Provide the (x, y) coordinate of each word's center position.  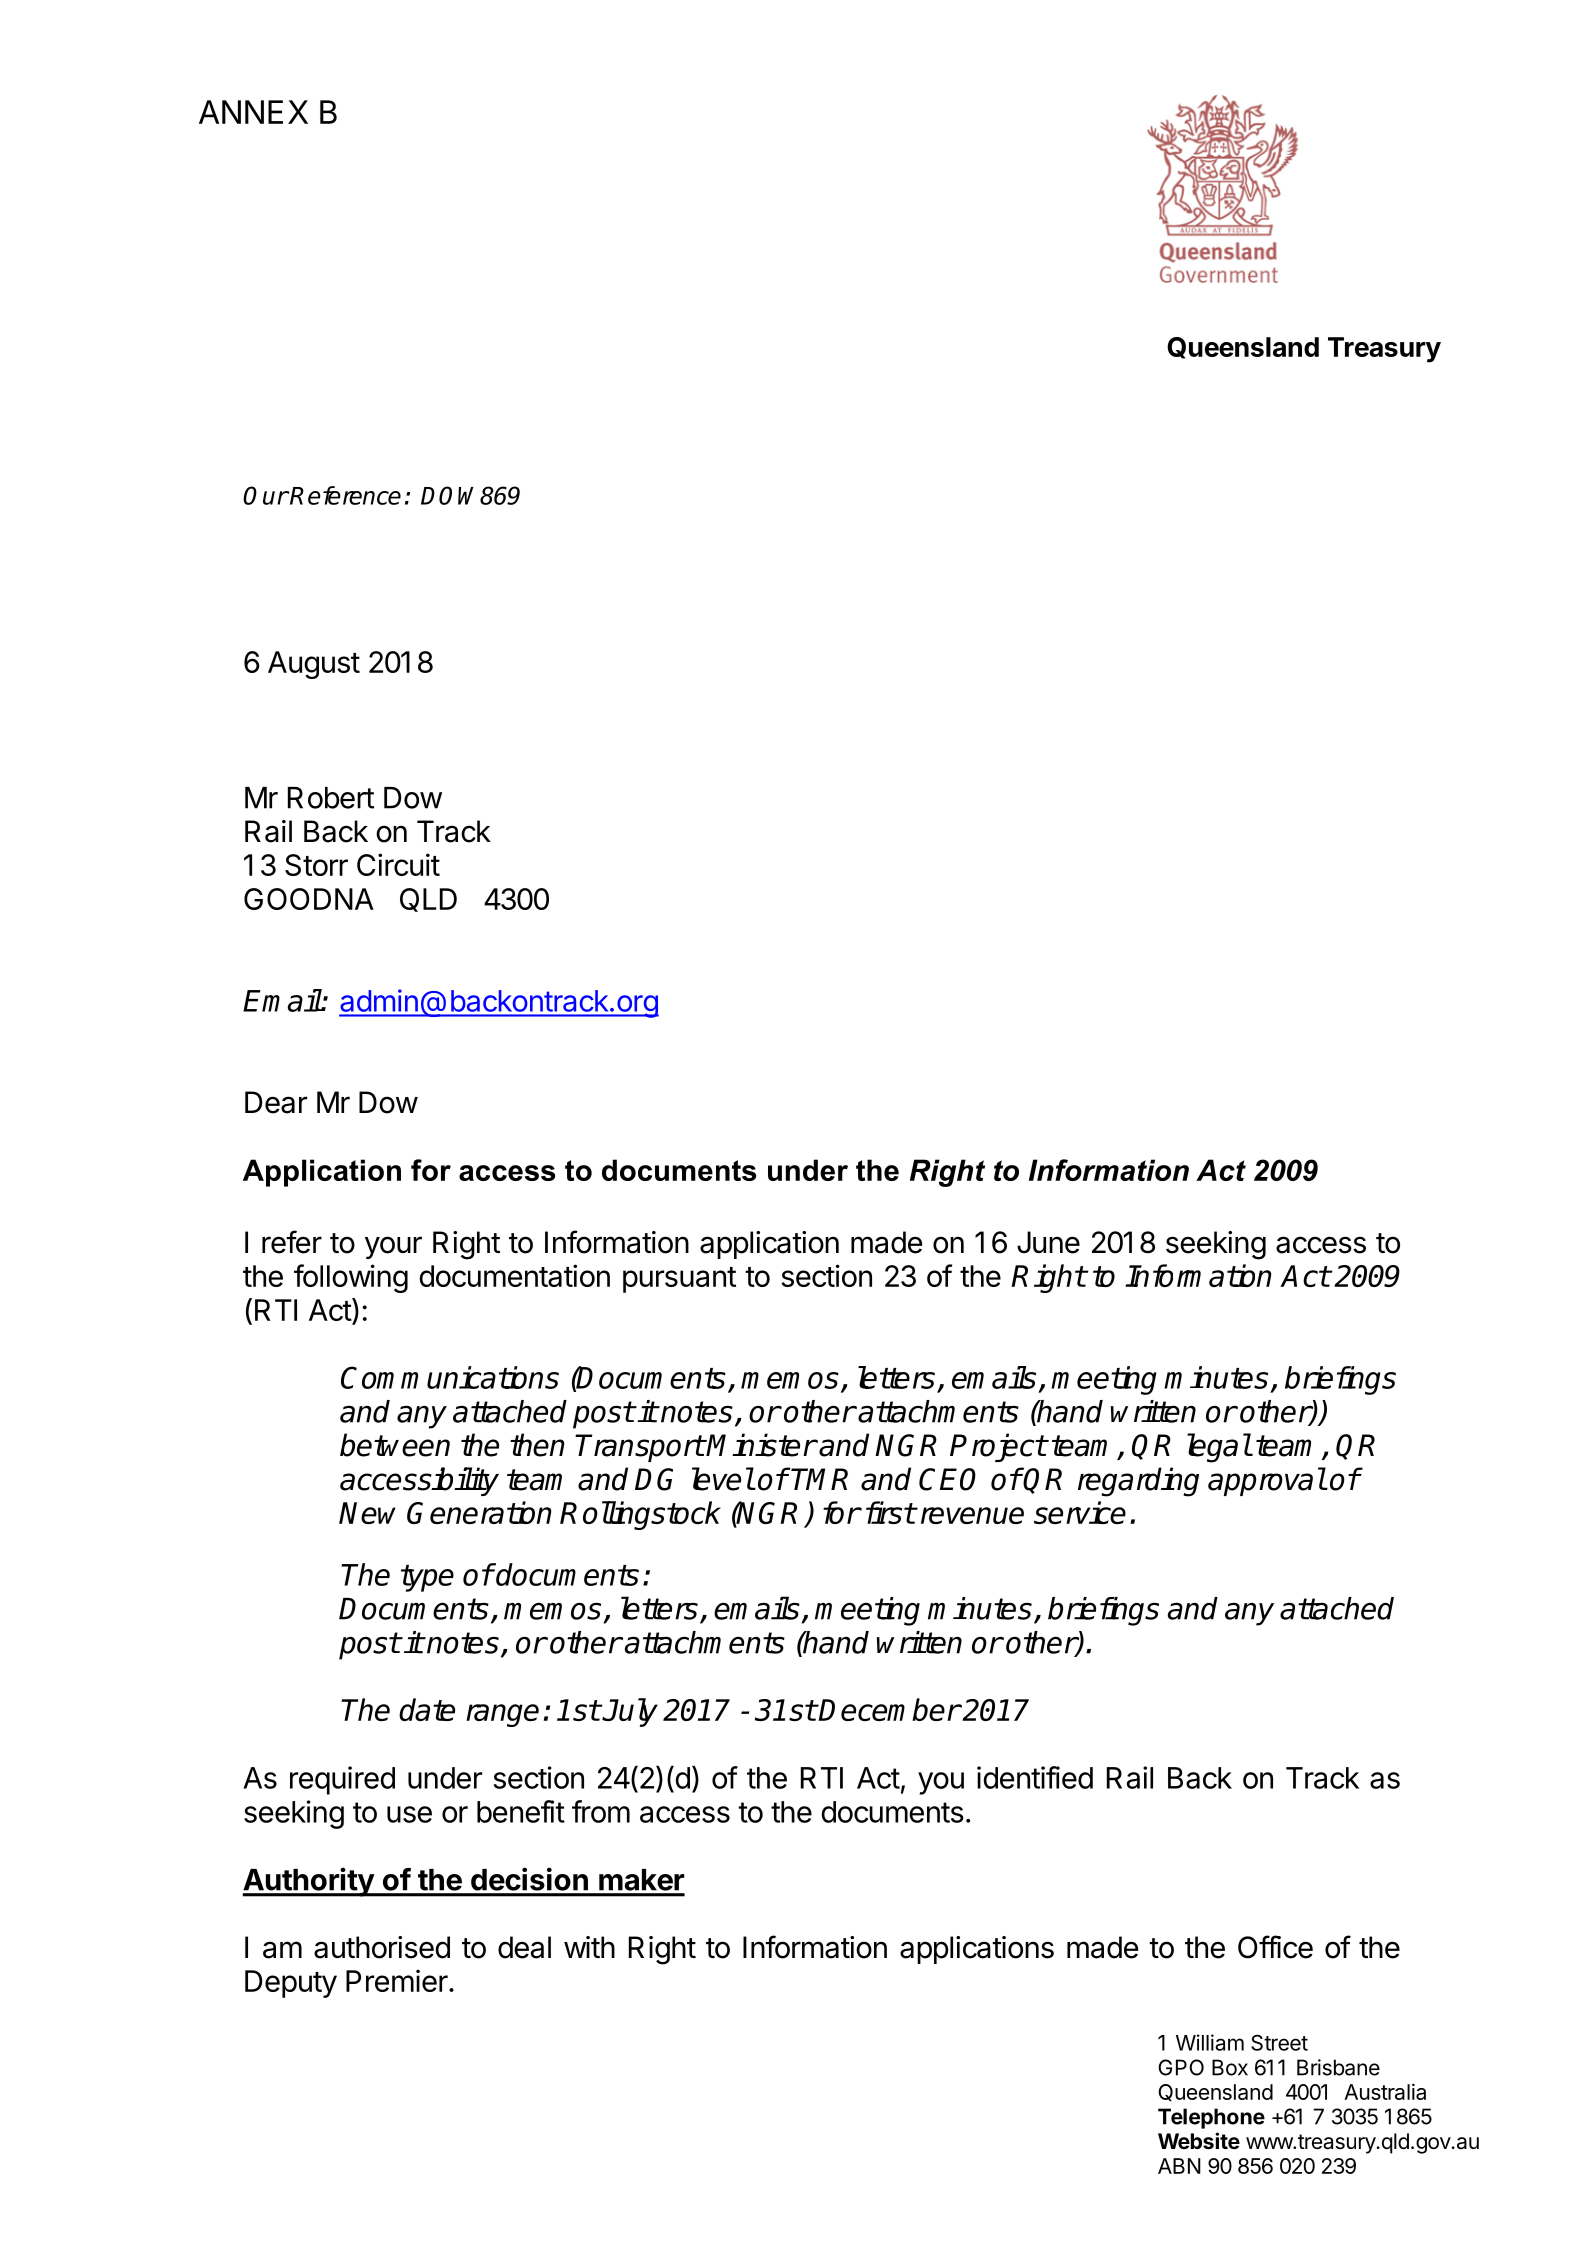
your (393, 1247)
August (314, 665)
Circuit (398, 864)
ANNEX (253, 112)
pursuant (679, 1280)
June (1048, 1242)
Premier (398, 1980)
